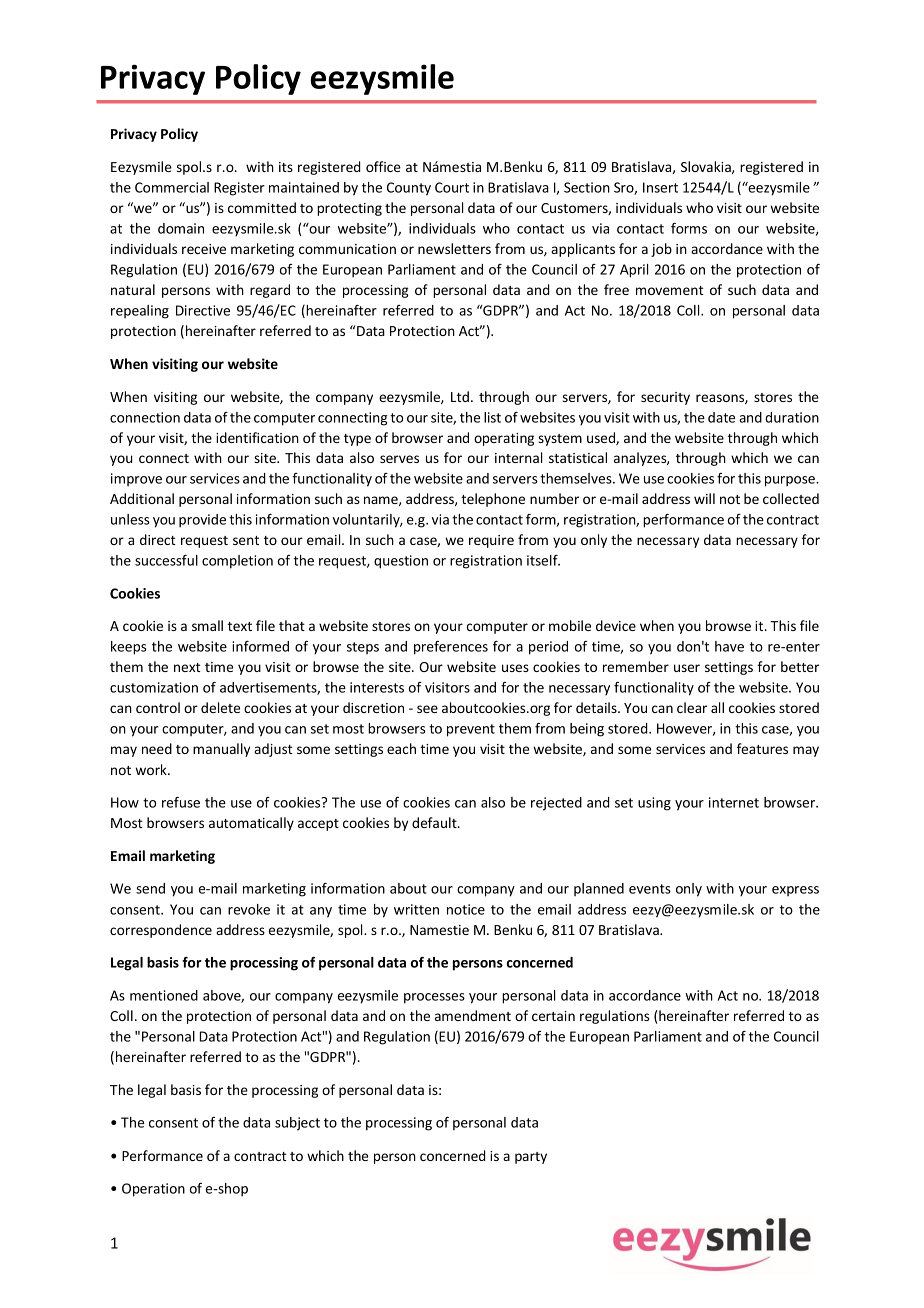 The image size is (924, 1308). What do you see at coordinates (257, 437) in the page?
I see `identification` at bounding box center [257, 437].
